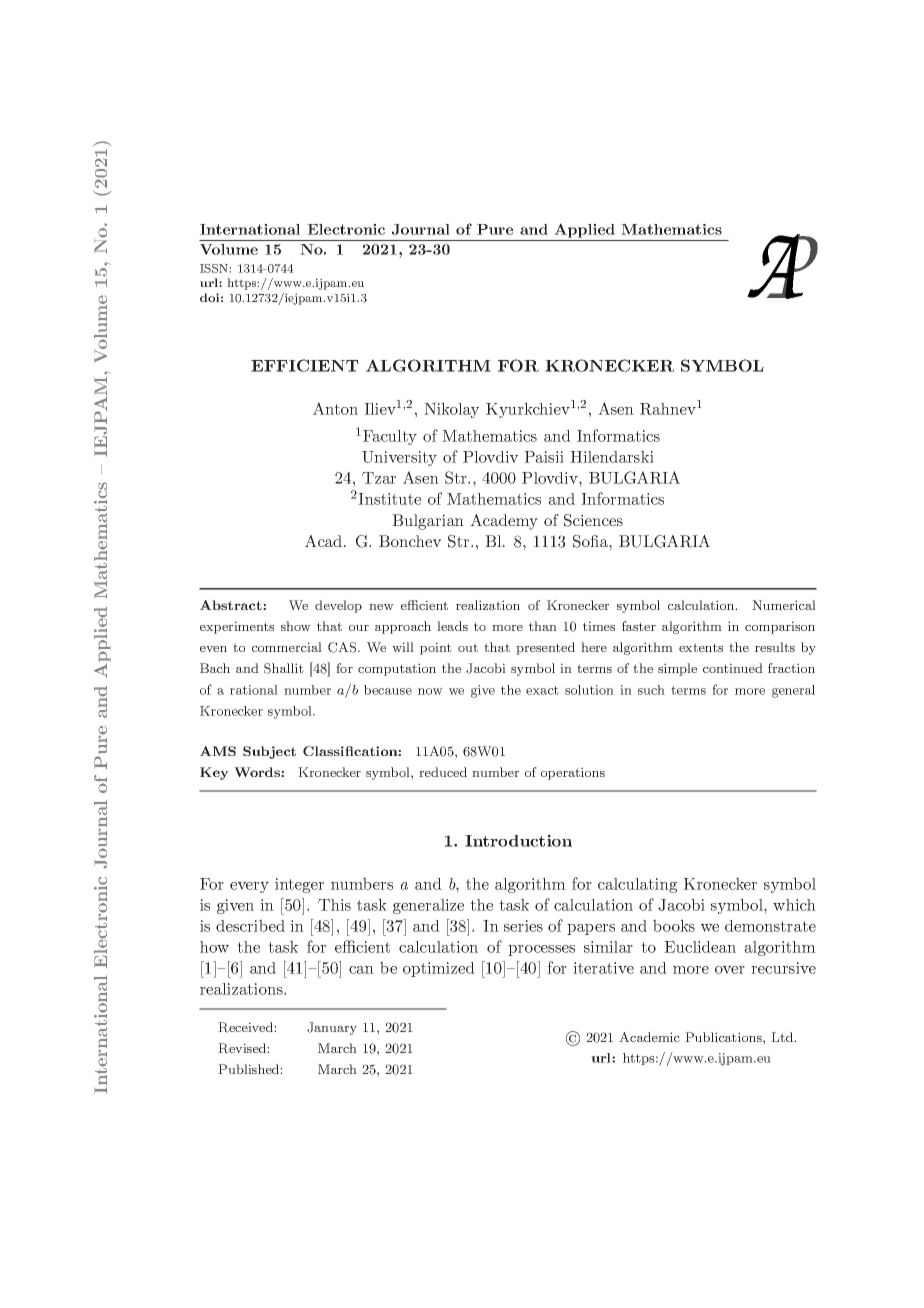 The image size is (924, 1308). I want to click on operations, so click(573, 773).
